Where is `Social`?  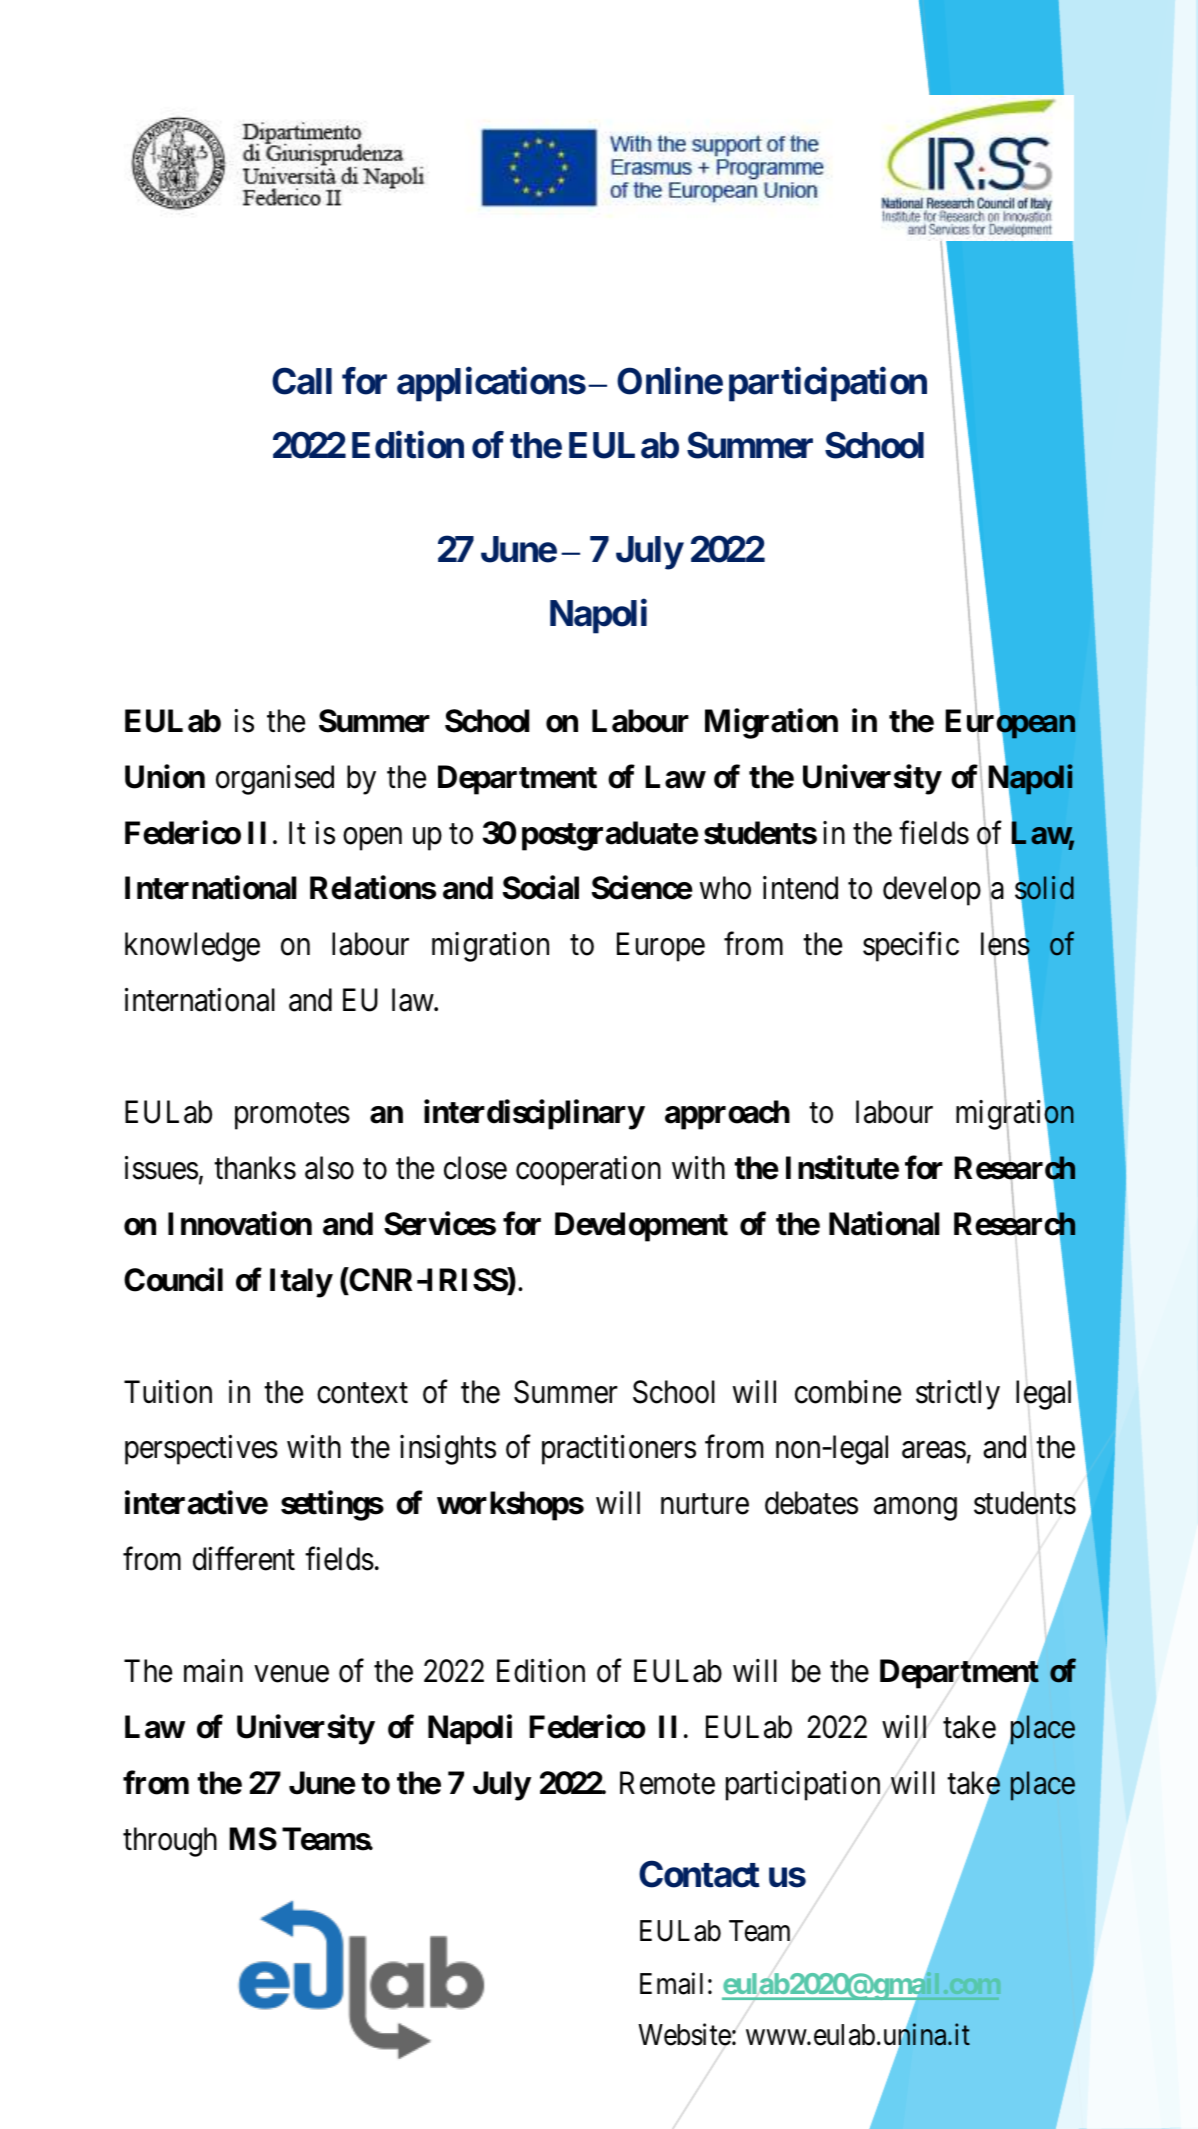 Social is located at coordinates (541, 888).
